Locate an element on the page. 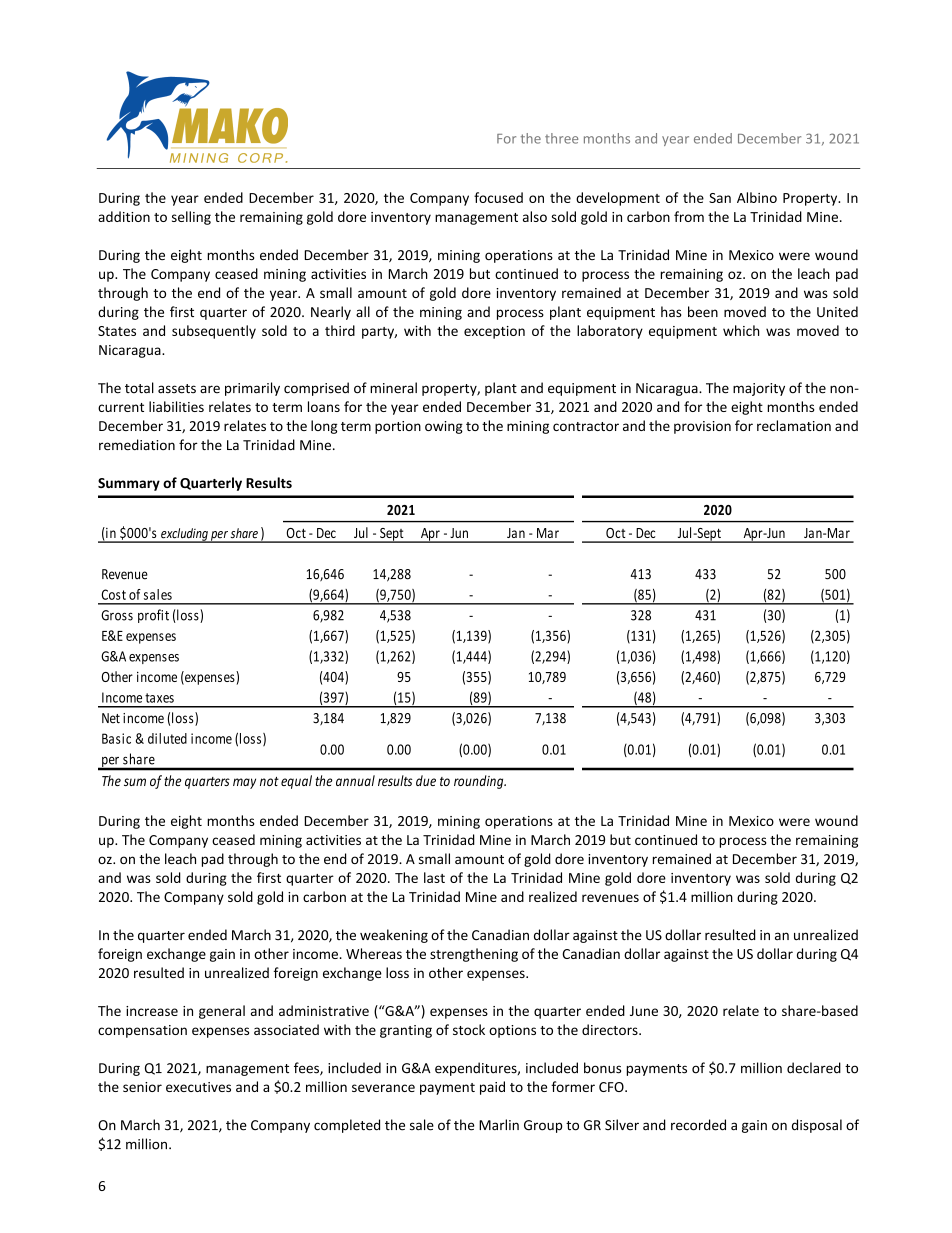 This page has height=1233, width=952. due is located at coordinates (426, 780).
